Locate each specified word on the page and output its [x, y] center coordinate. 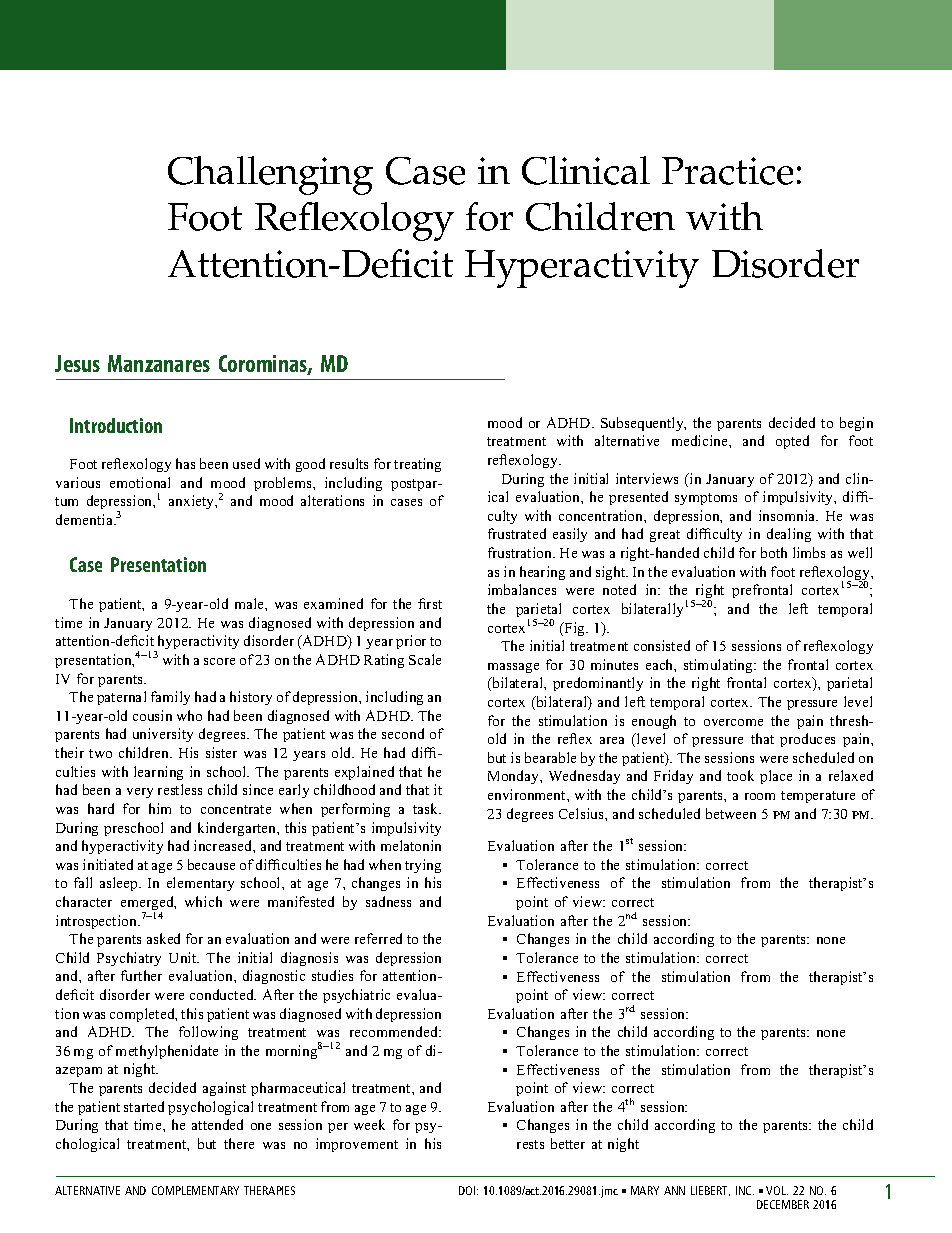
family [170, 698]
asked [163, 938]
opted [792, 442]
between [731, 813]
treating [417, 465]
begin [856, 424]
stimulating [720, 666]
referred [378, 938]
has [185, 463]
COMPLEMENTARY [195, 1190]
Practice [727, 171]
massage [513, 668]
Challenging [270, 175]
